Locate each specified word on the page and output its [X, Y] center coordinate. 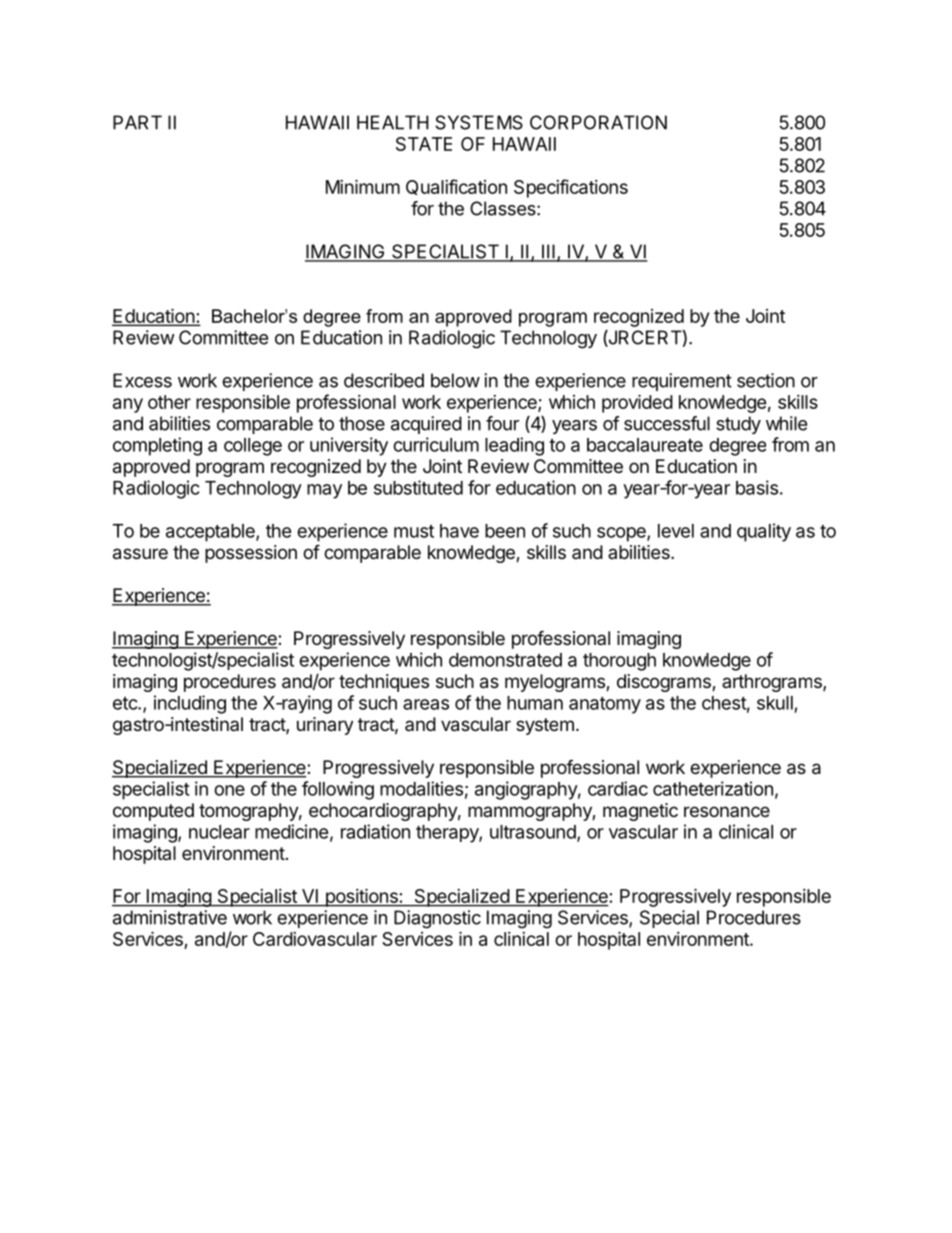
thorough [619, 662]
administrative [170, 917]
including [190, 704]
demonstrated [505, 660]
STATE [424, 144]
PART [137, 122]
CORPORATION [598, 122]
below [455, 380]
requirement [682, 382]
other [169, 402]
